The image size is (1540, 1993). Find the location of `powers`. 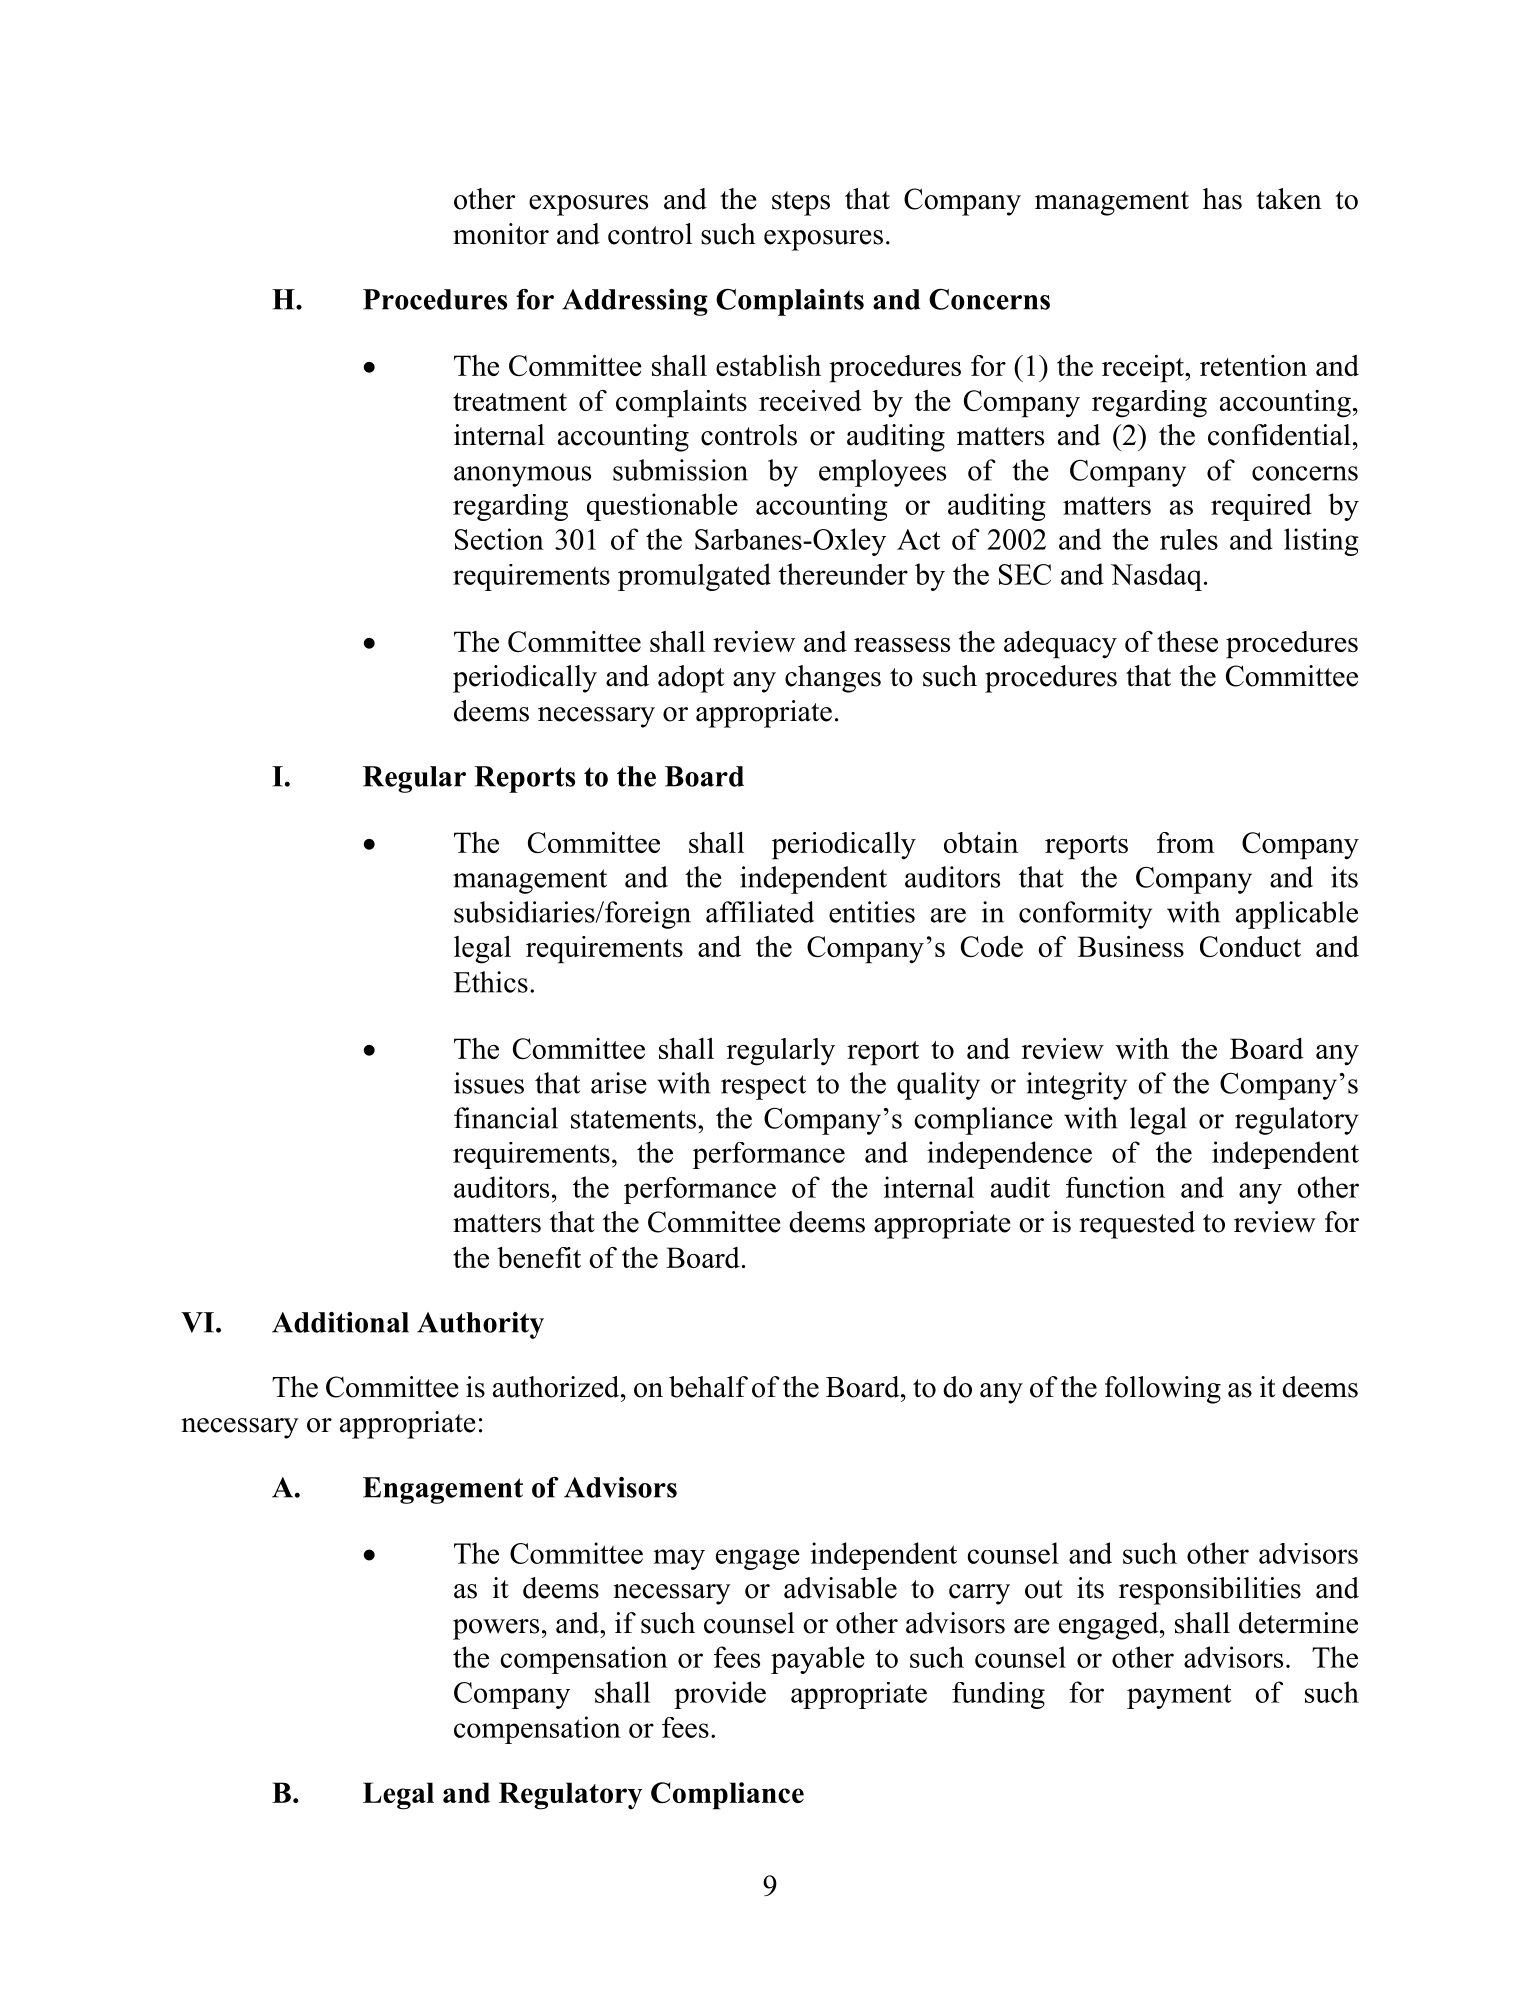

powers is located at coordinates (496, 1629).
